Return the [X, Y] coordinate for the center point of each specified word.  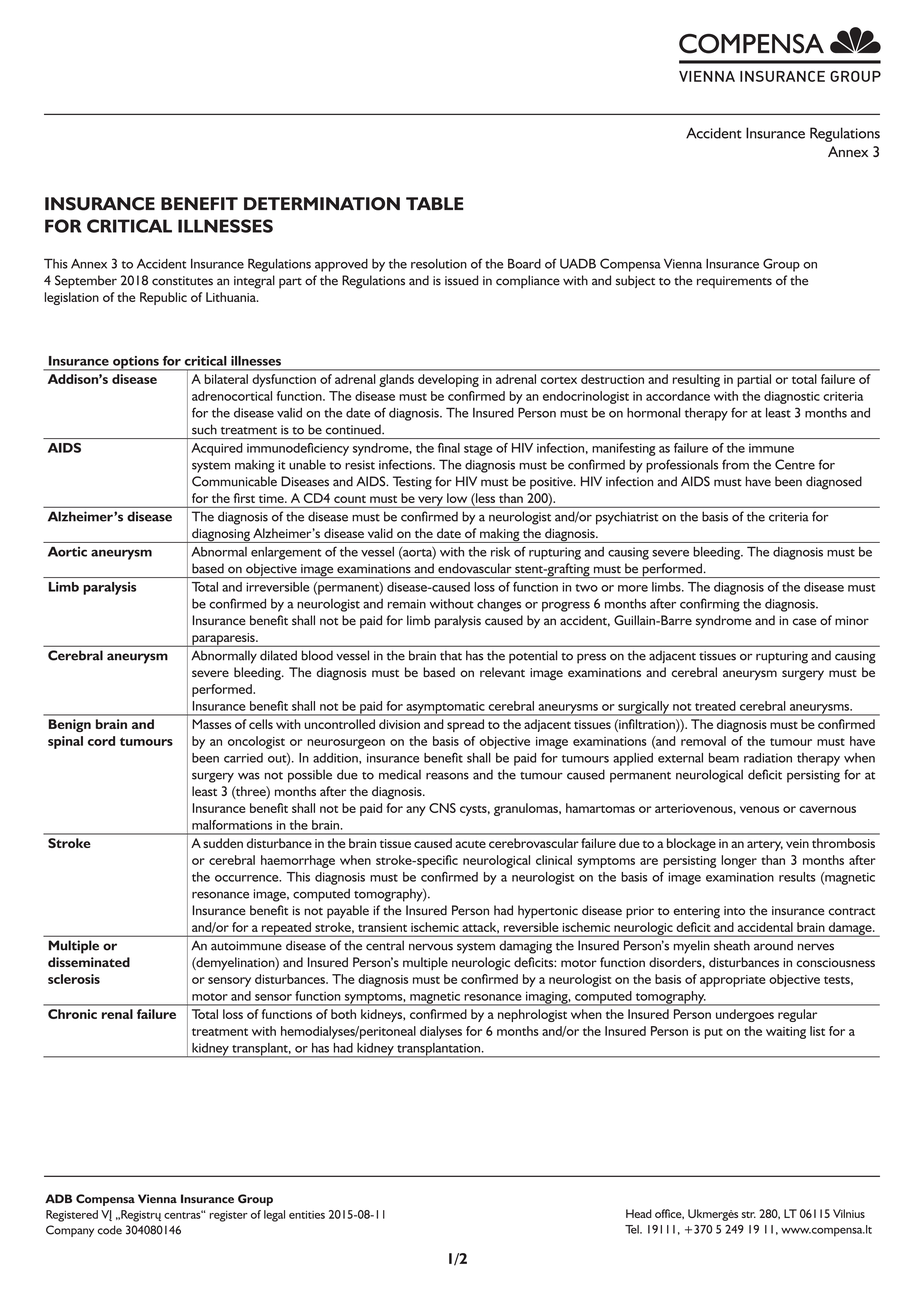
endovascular [475, 568]
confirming [710, 605]
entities [307, 1214]
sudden [223, 843]
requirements [734, 282]
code [109, 1230]
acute [470, 844]
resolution [439, 264]
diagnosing [221, 535]
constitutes [182, 281]
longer [739, 861]
